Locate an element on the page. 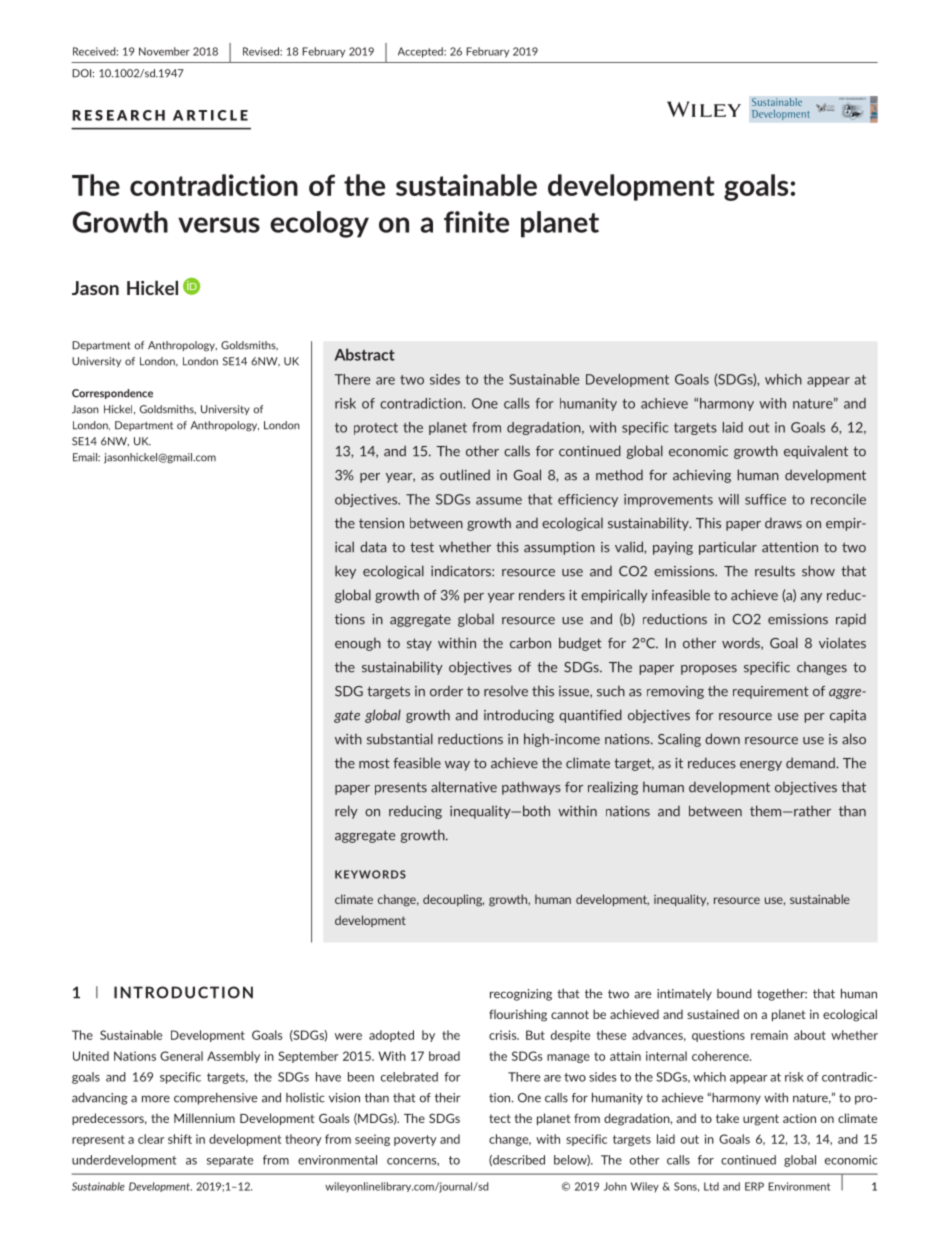 The width and height of the document is (952, 1251). finite is located at coordinates (476, 222).
